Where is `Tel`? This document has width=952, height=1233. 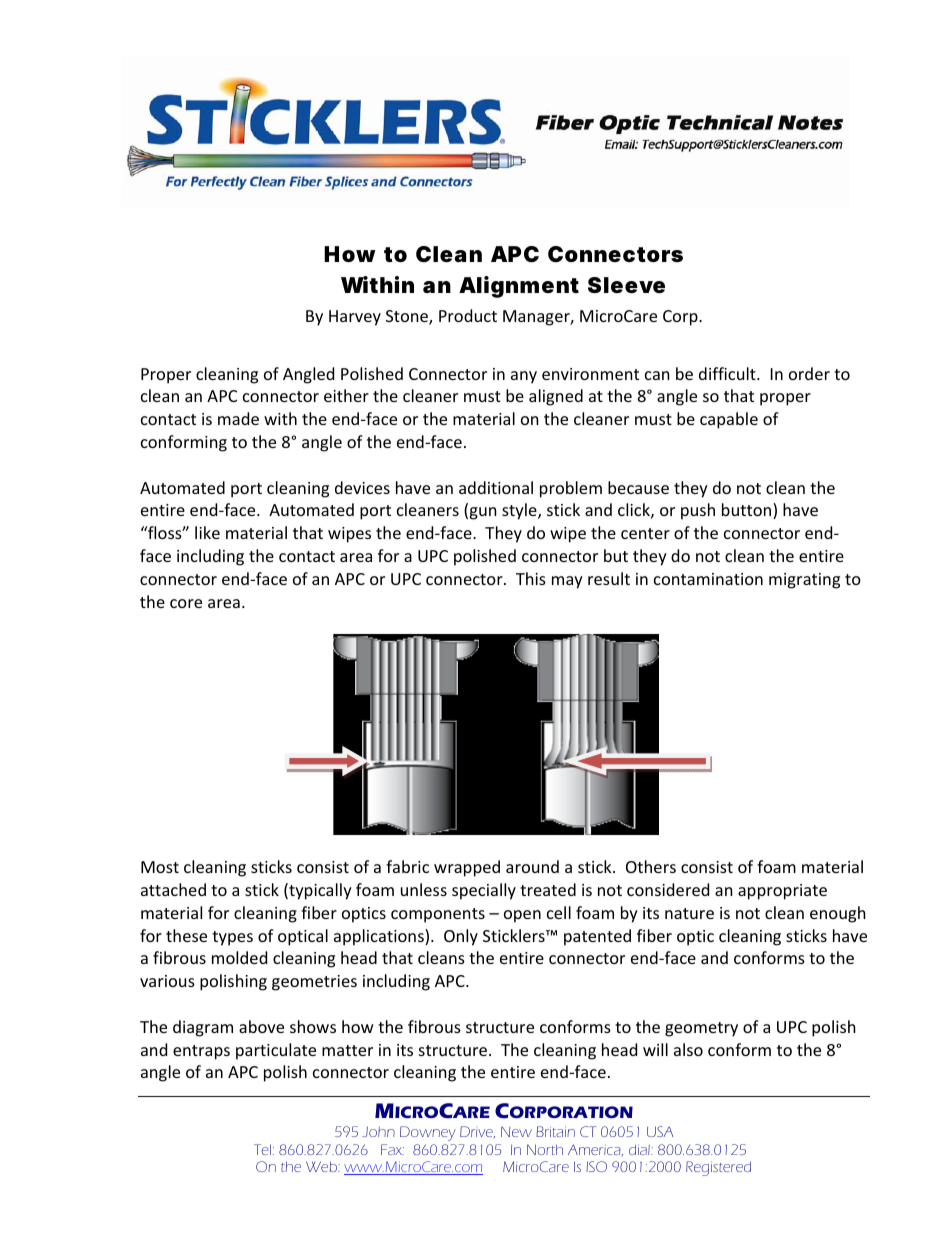
Tel is located at coordinates (264, 1149).
